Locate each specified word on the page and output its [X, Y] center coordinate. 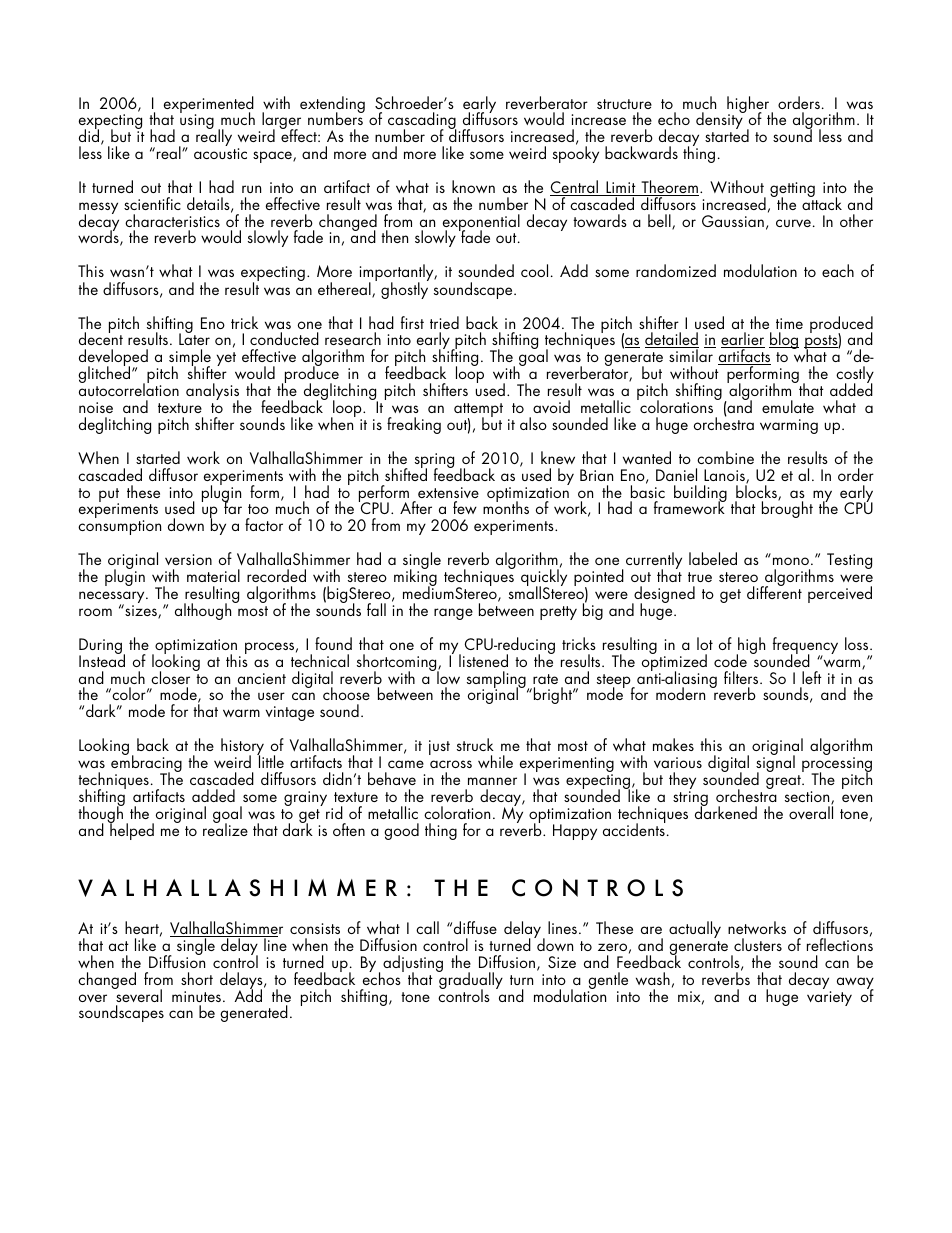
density [720, 120]
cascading [422, 122]
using [197, 121]
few [465, 507]
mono [791, 561]
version [188, 559]
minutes [196, 996]
